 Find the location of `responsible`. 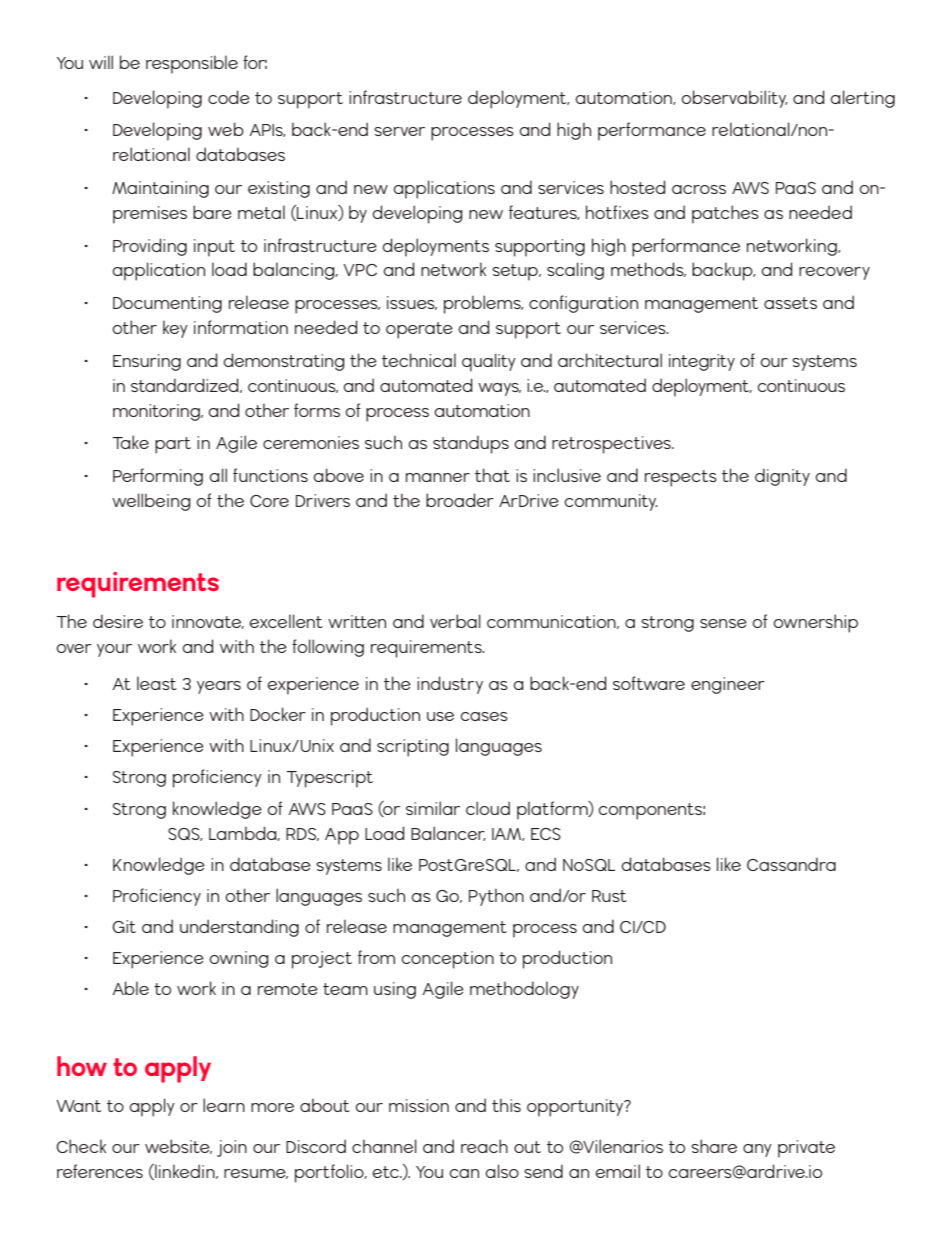

responsible is located at coordinates (192, 64).
